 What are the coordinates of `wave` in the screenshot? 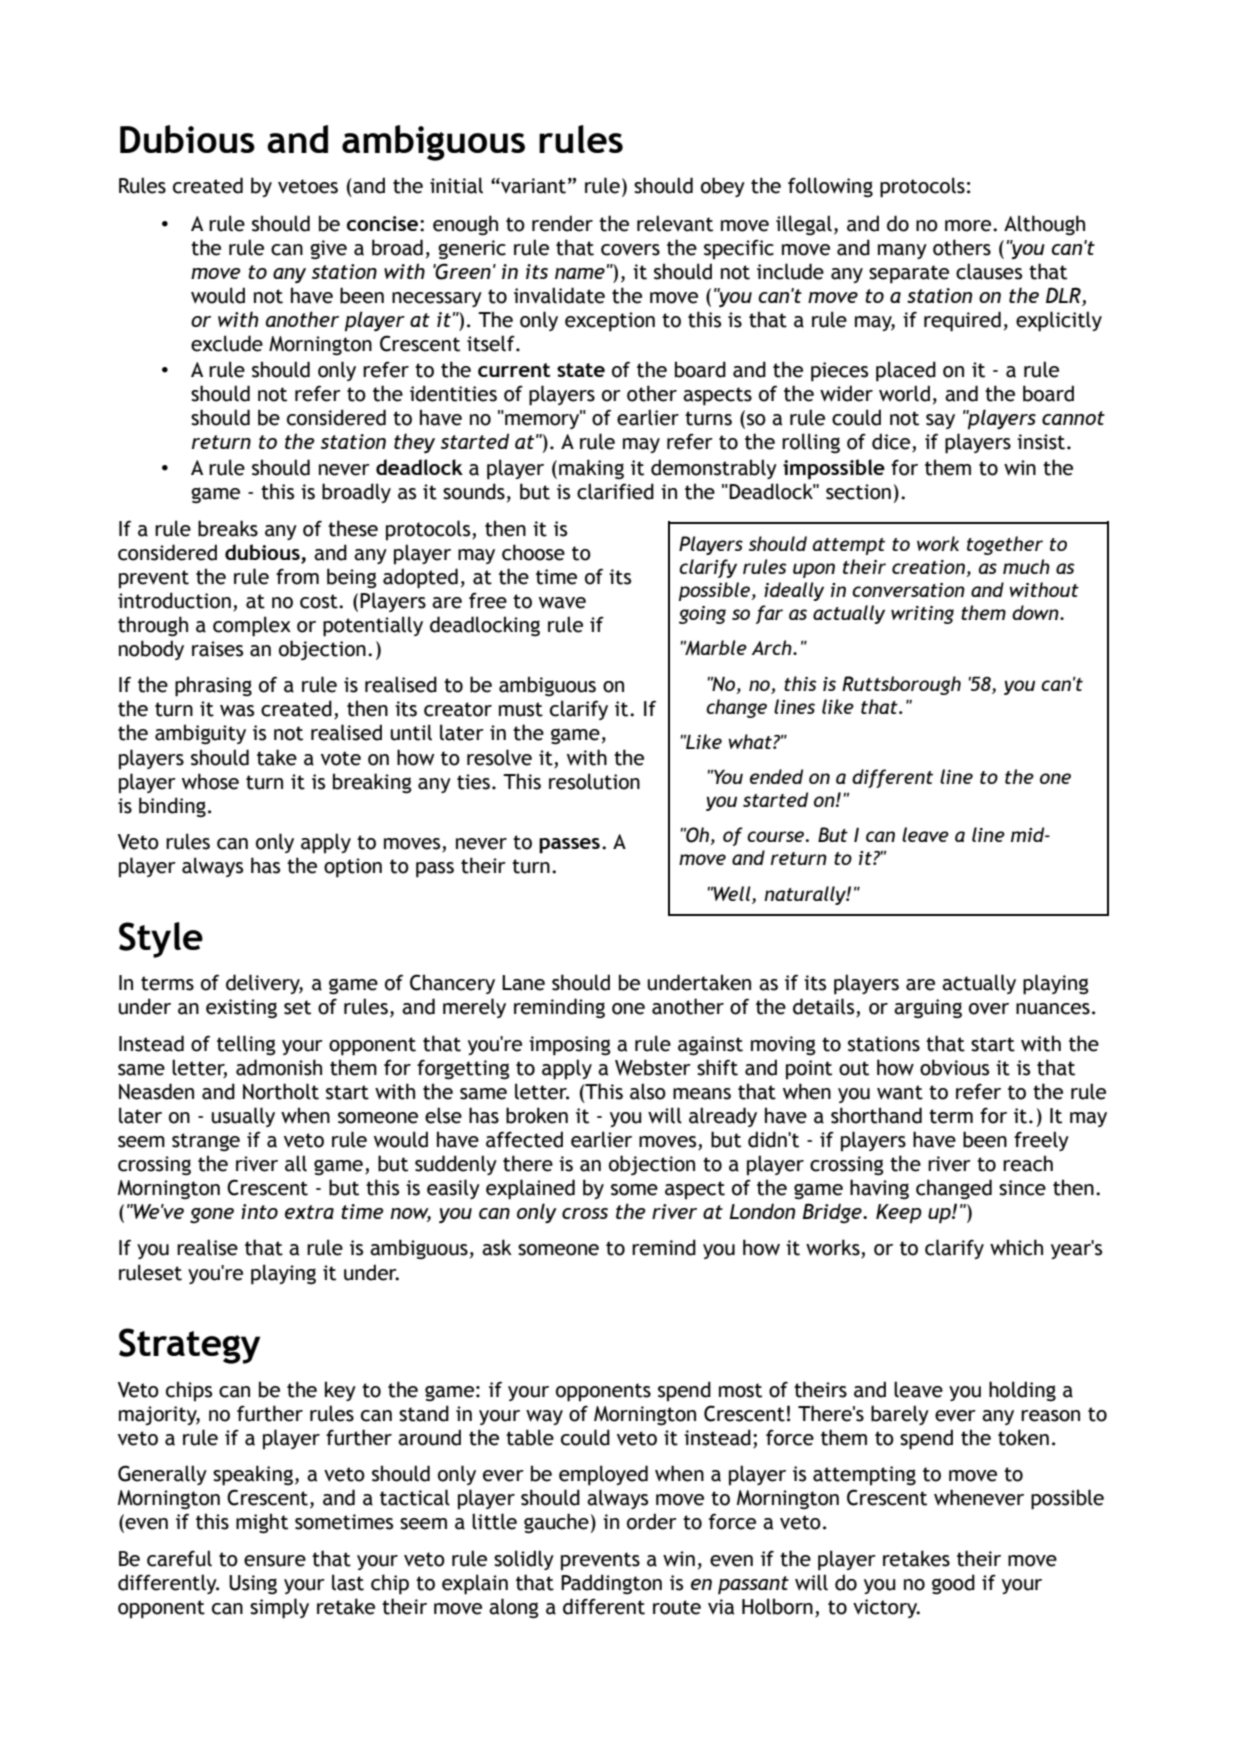 It's located at (562, 603).
